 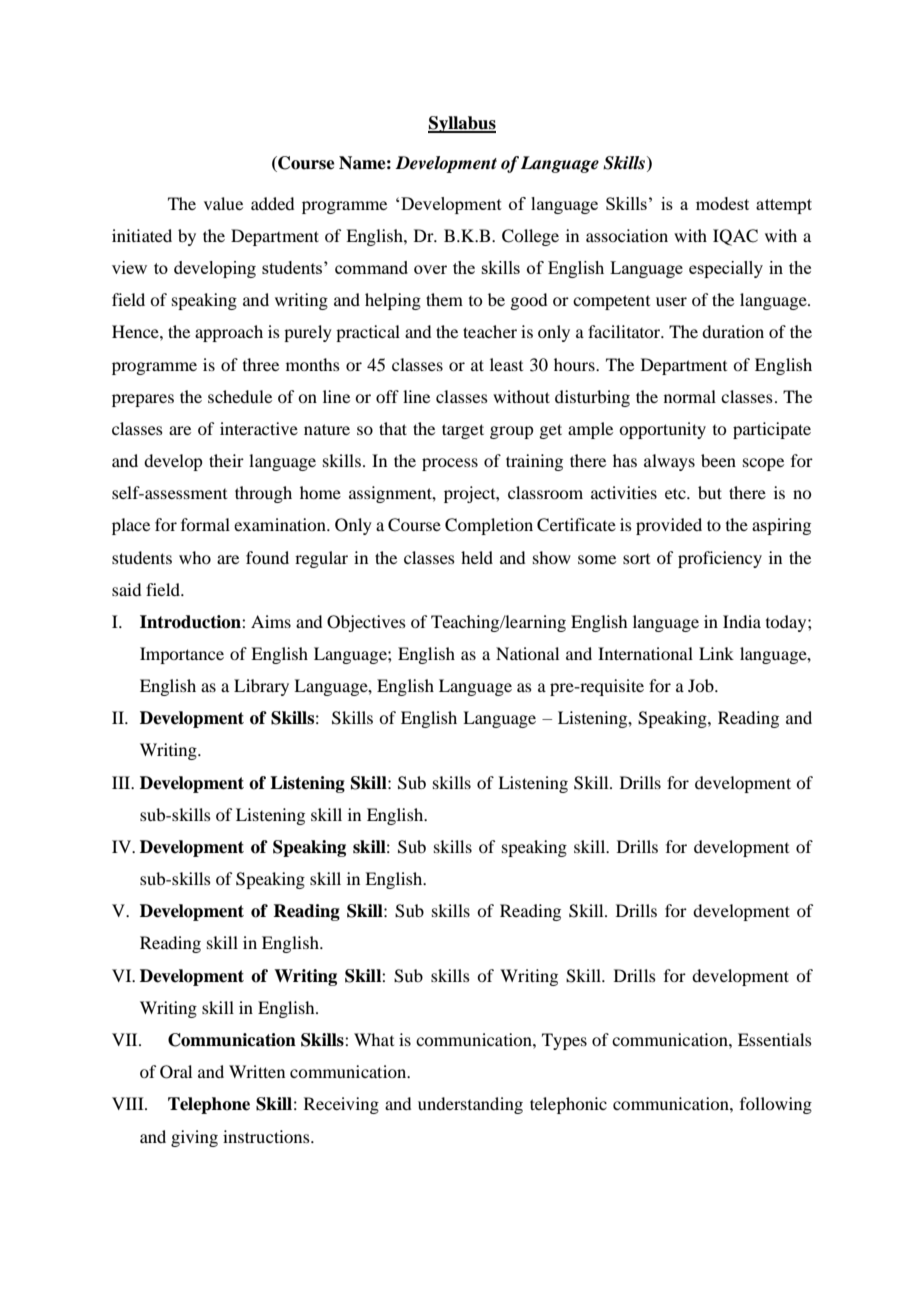 What do you see at coordinates (722, 203) in the image?
I see `modest` at bounding box center [722, 203].
